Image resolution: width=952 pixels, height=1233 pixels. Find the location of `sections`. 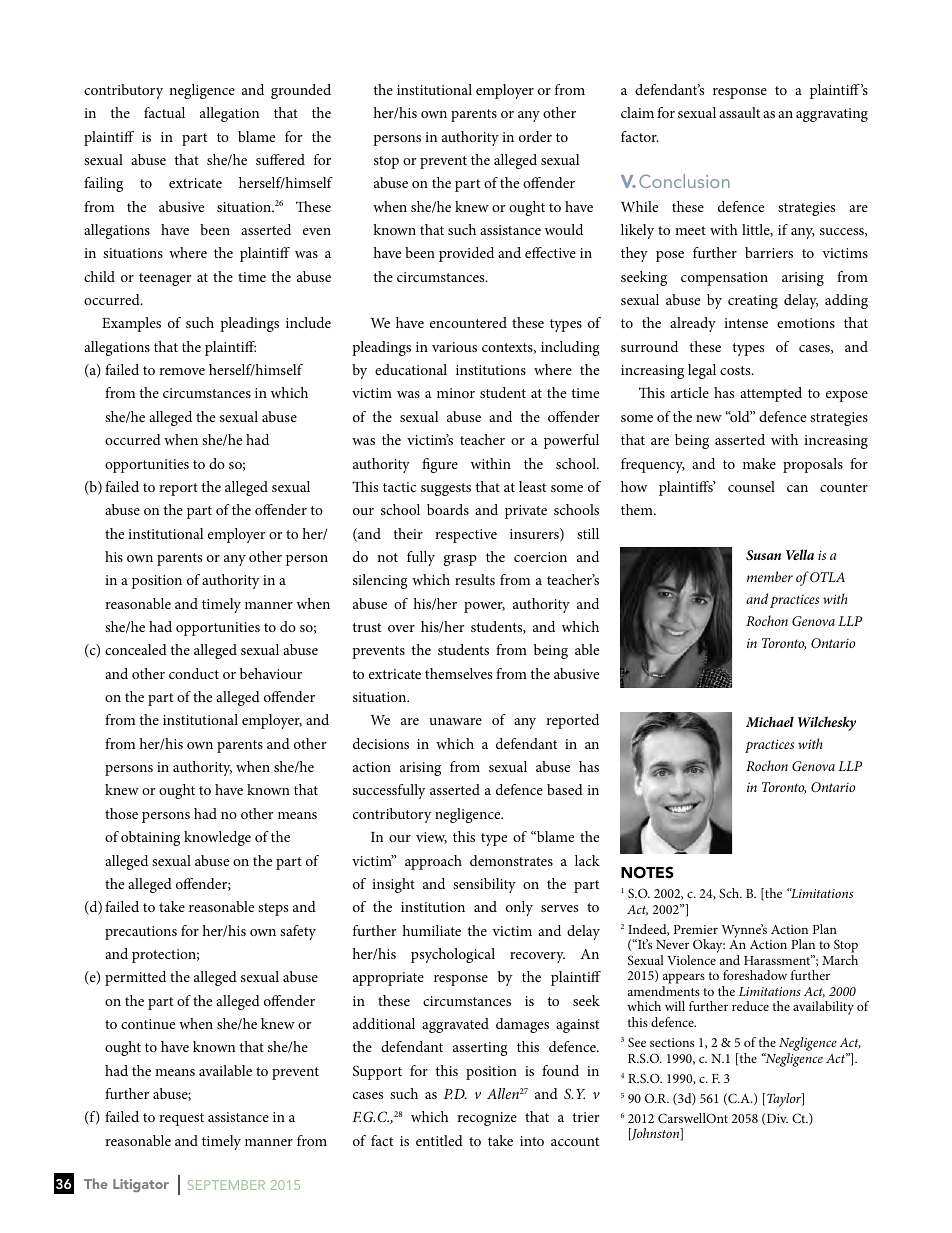

sections is located at coordinates (672, 1042).
